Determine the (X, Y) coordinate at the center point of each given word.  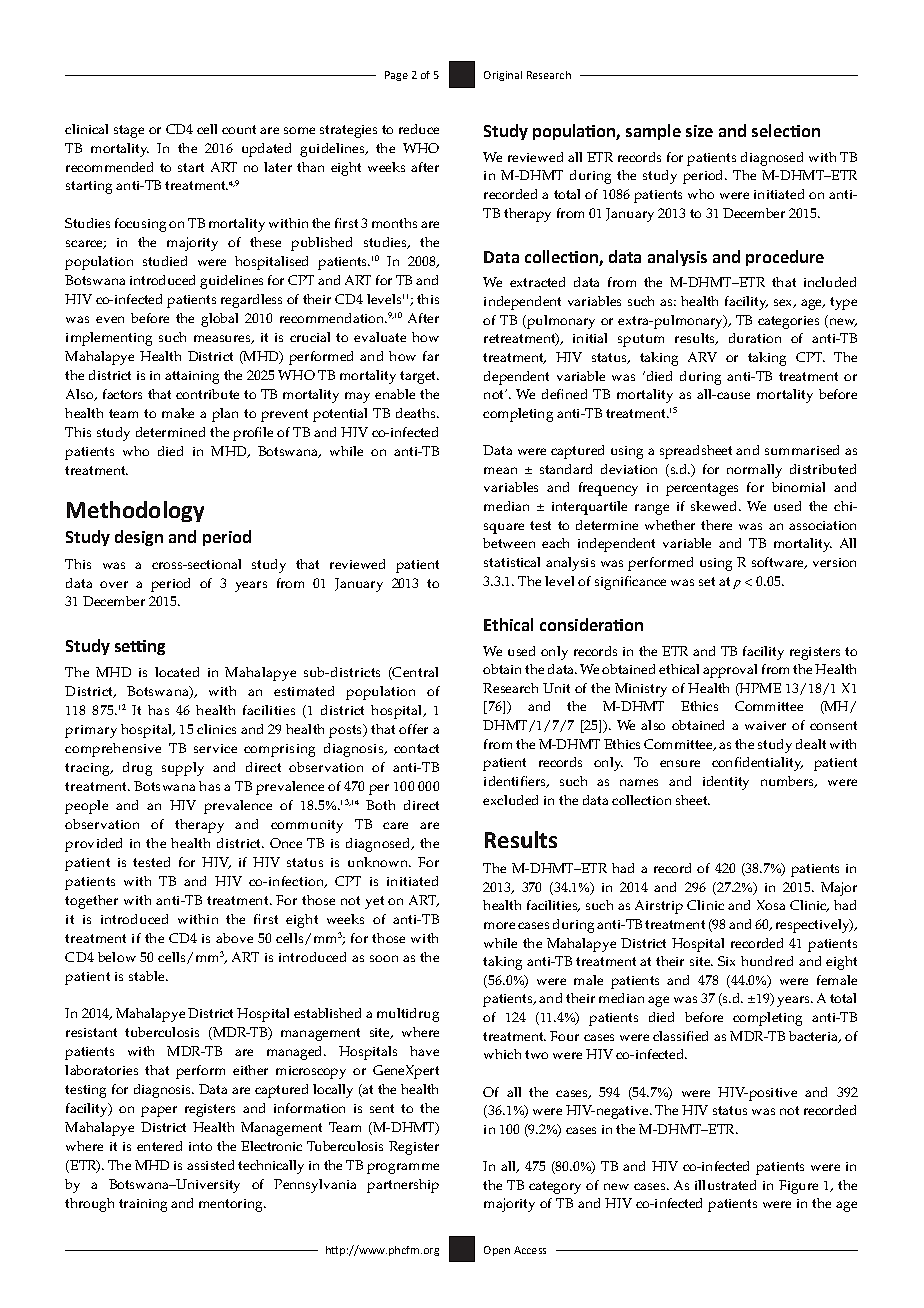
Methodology (135, 511)
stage (129, 131)
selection (786, 130)
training (143, 1205)
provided (93, 845)
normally (754, 471)
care (395, 825)
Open (497, 1251)
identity (726, 783)
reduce (419, 129)
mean (500, 470)
